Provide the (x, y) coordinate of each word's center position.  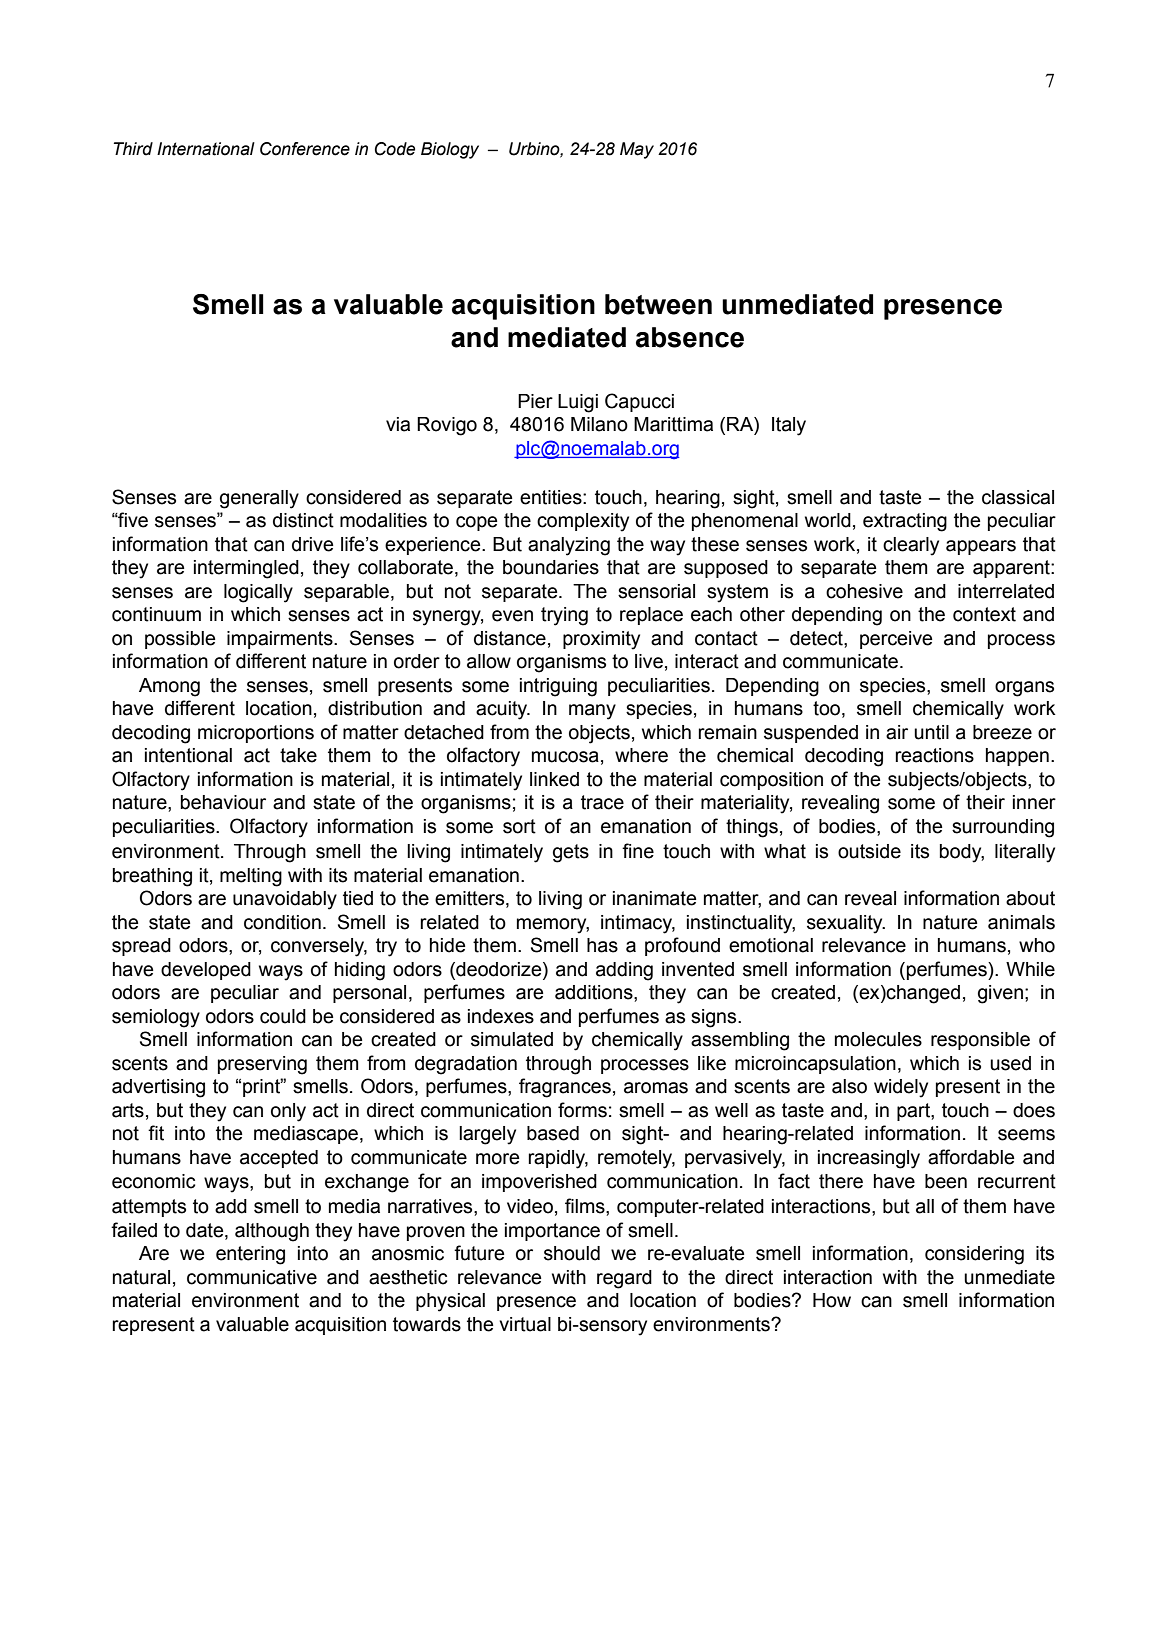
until (931, 732)
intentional (188, 755)
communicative (252, 1277)
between (658, 304)
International (206, 149)
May (637, 150)
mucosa (565, 757)
